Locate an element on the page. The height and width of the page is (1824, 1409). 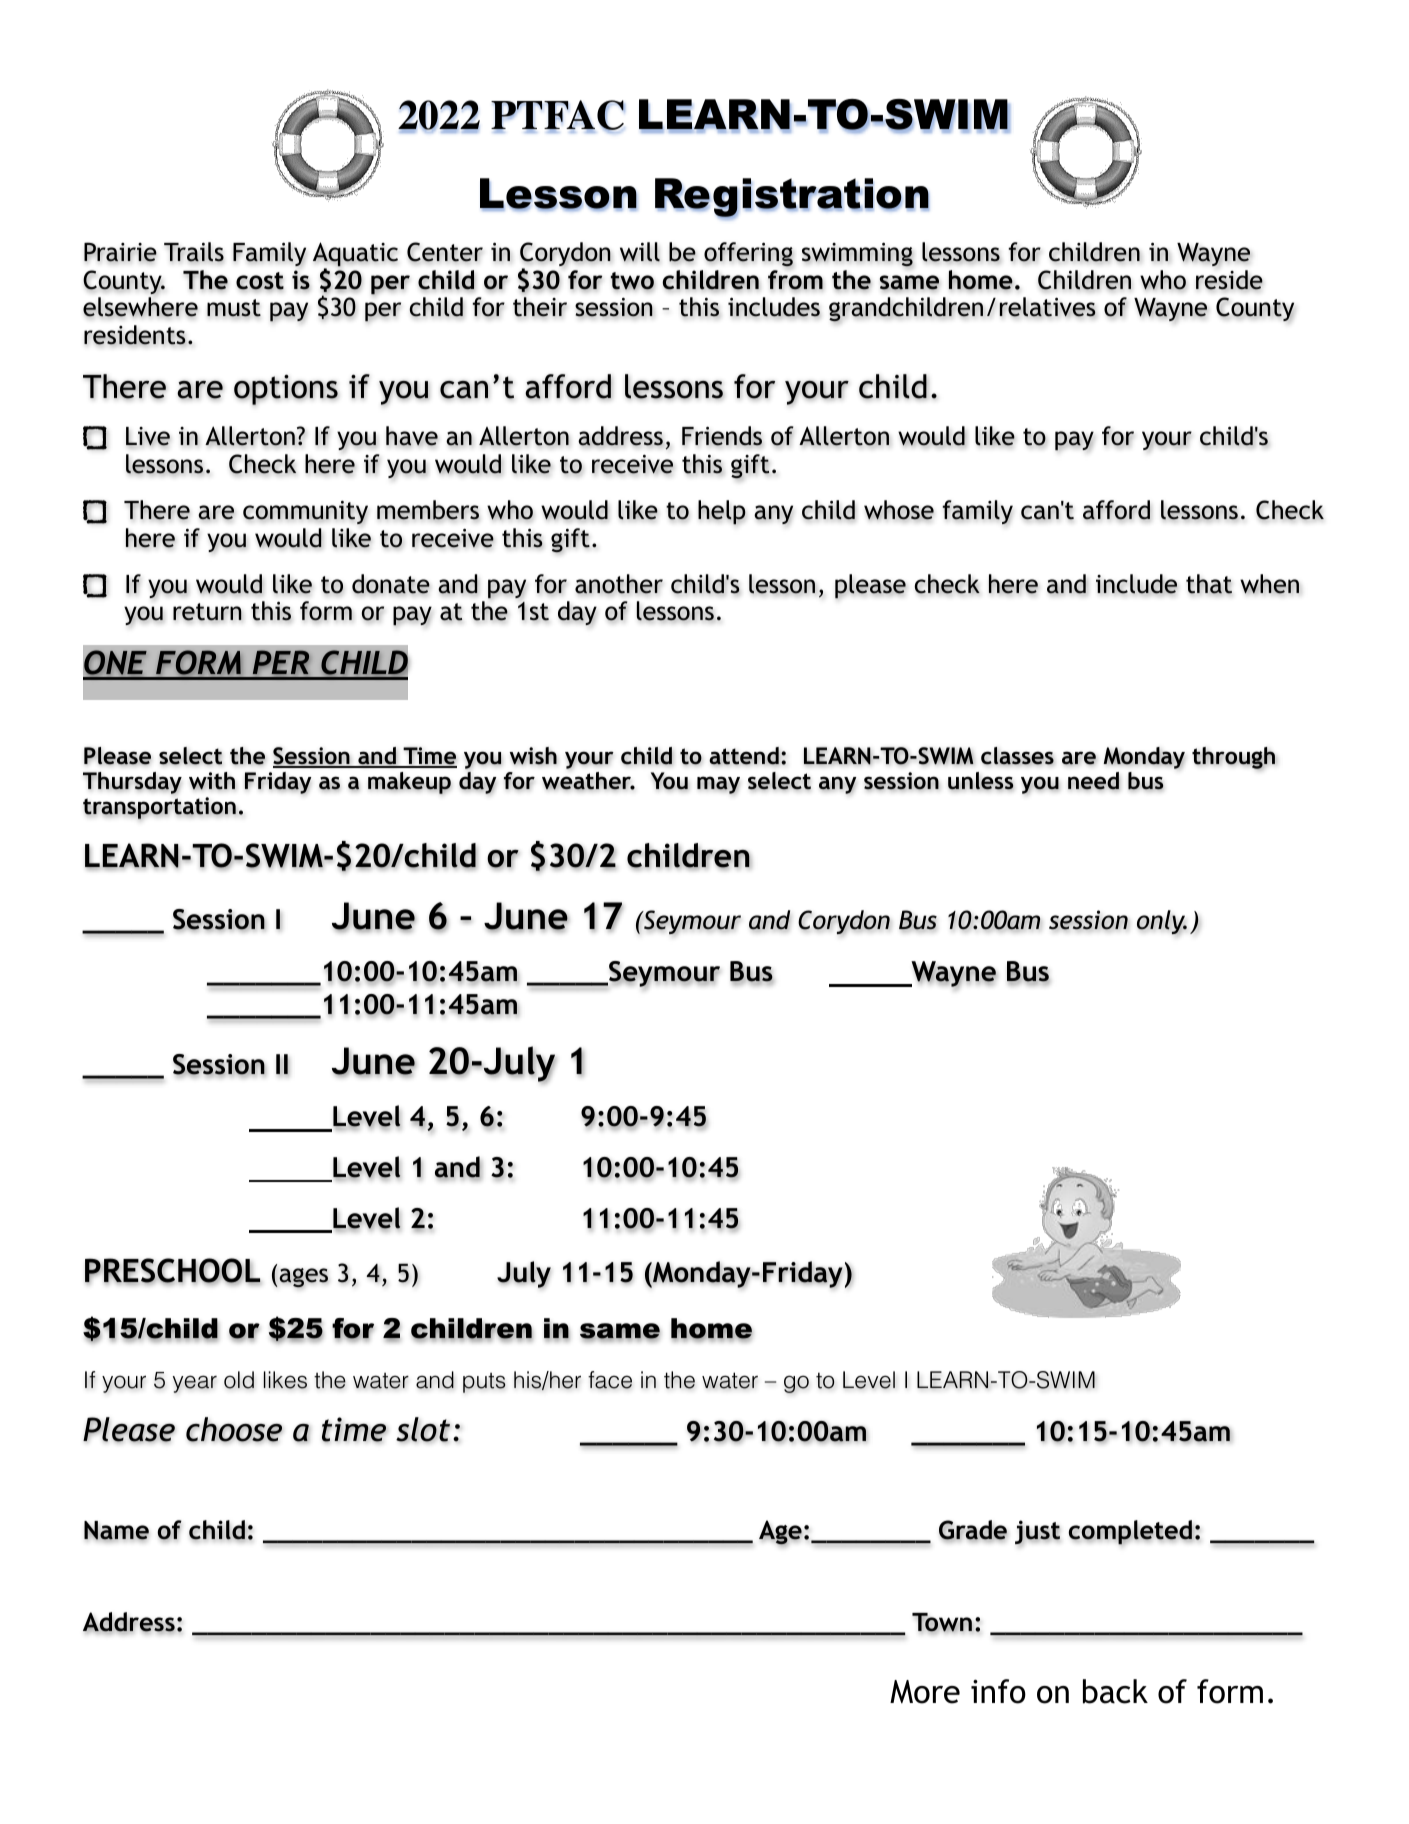
back is located at coordinates (1115, 1691).
